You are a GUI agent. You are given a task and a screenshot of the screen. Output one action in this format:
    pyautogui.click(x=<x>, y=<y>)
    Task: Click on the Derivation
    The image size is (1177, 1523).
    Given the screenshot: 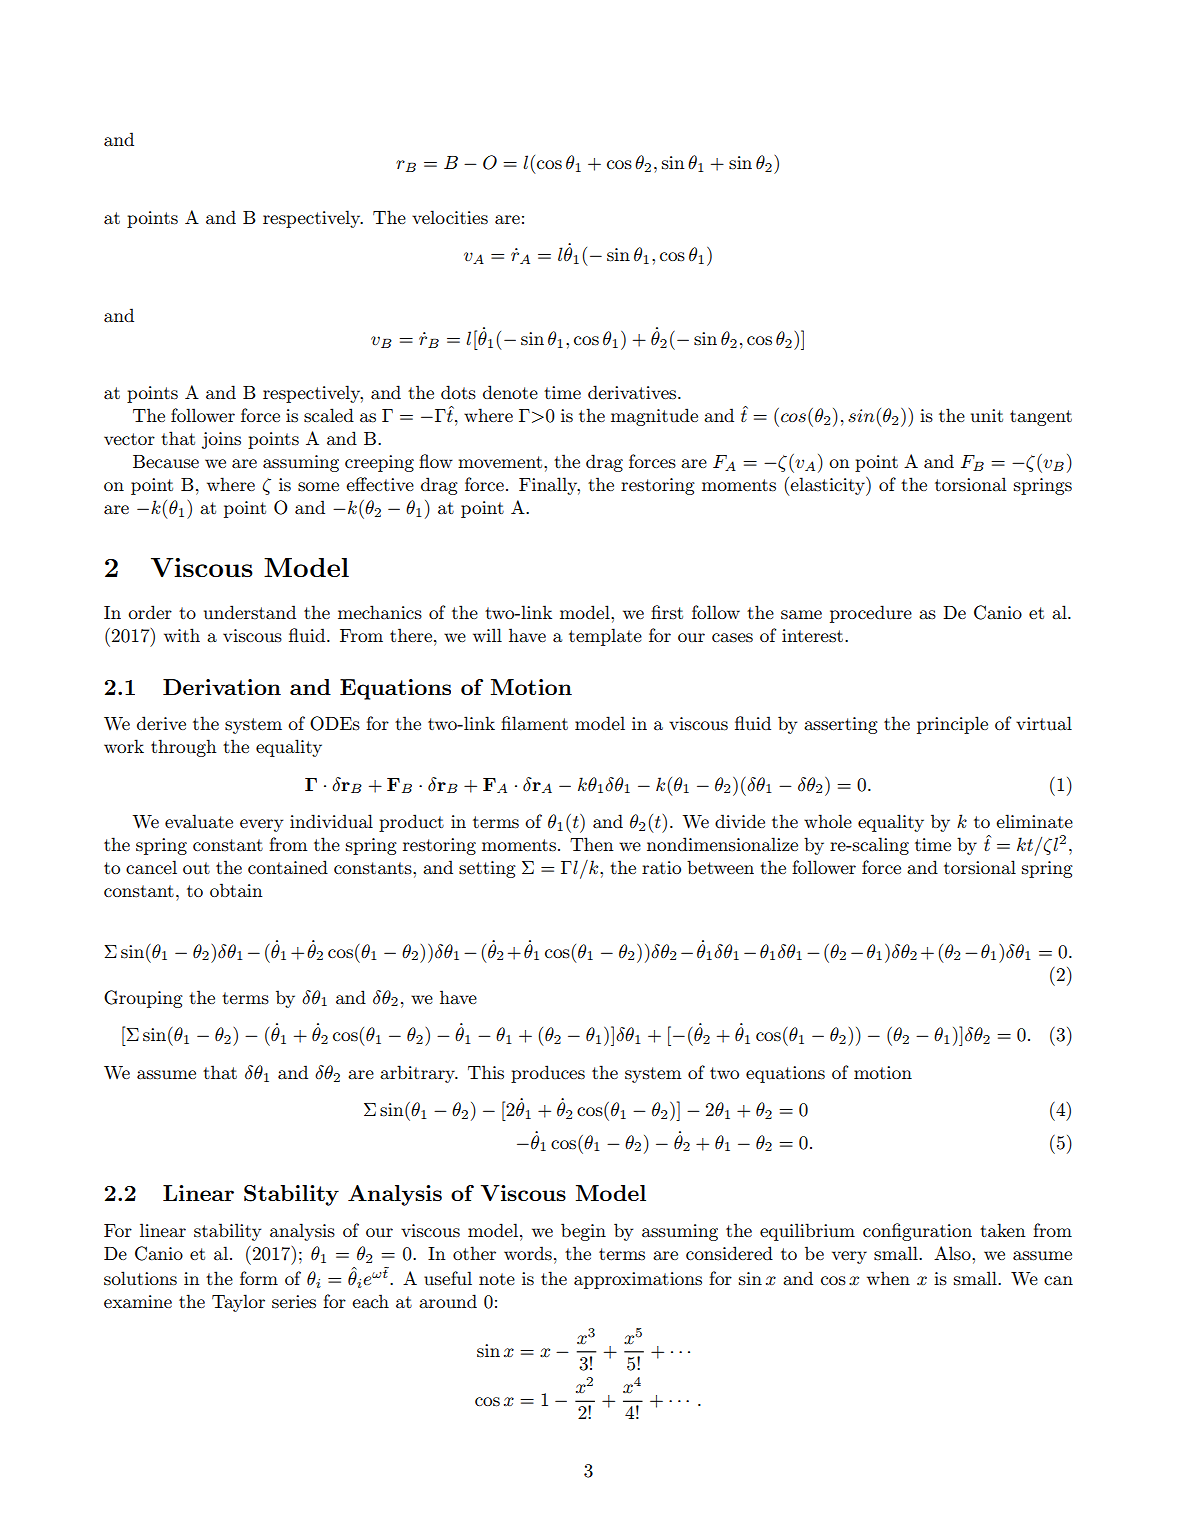 What is the action you would take?
    pyautogui.click(x=222, y=687)
